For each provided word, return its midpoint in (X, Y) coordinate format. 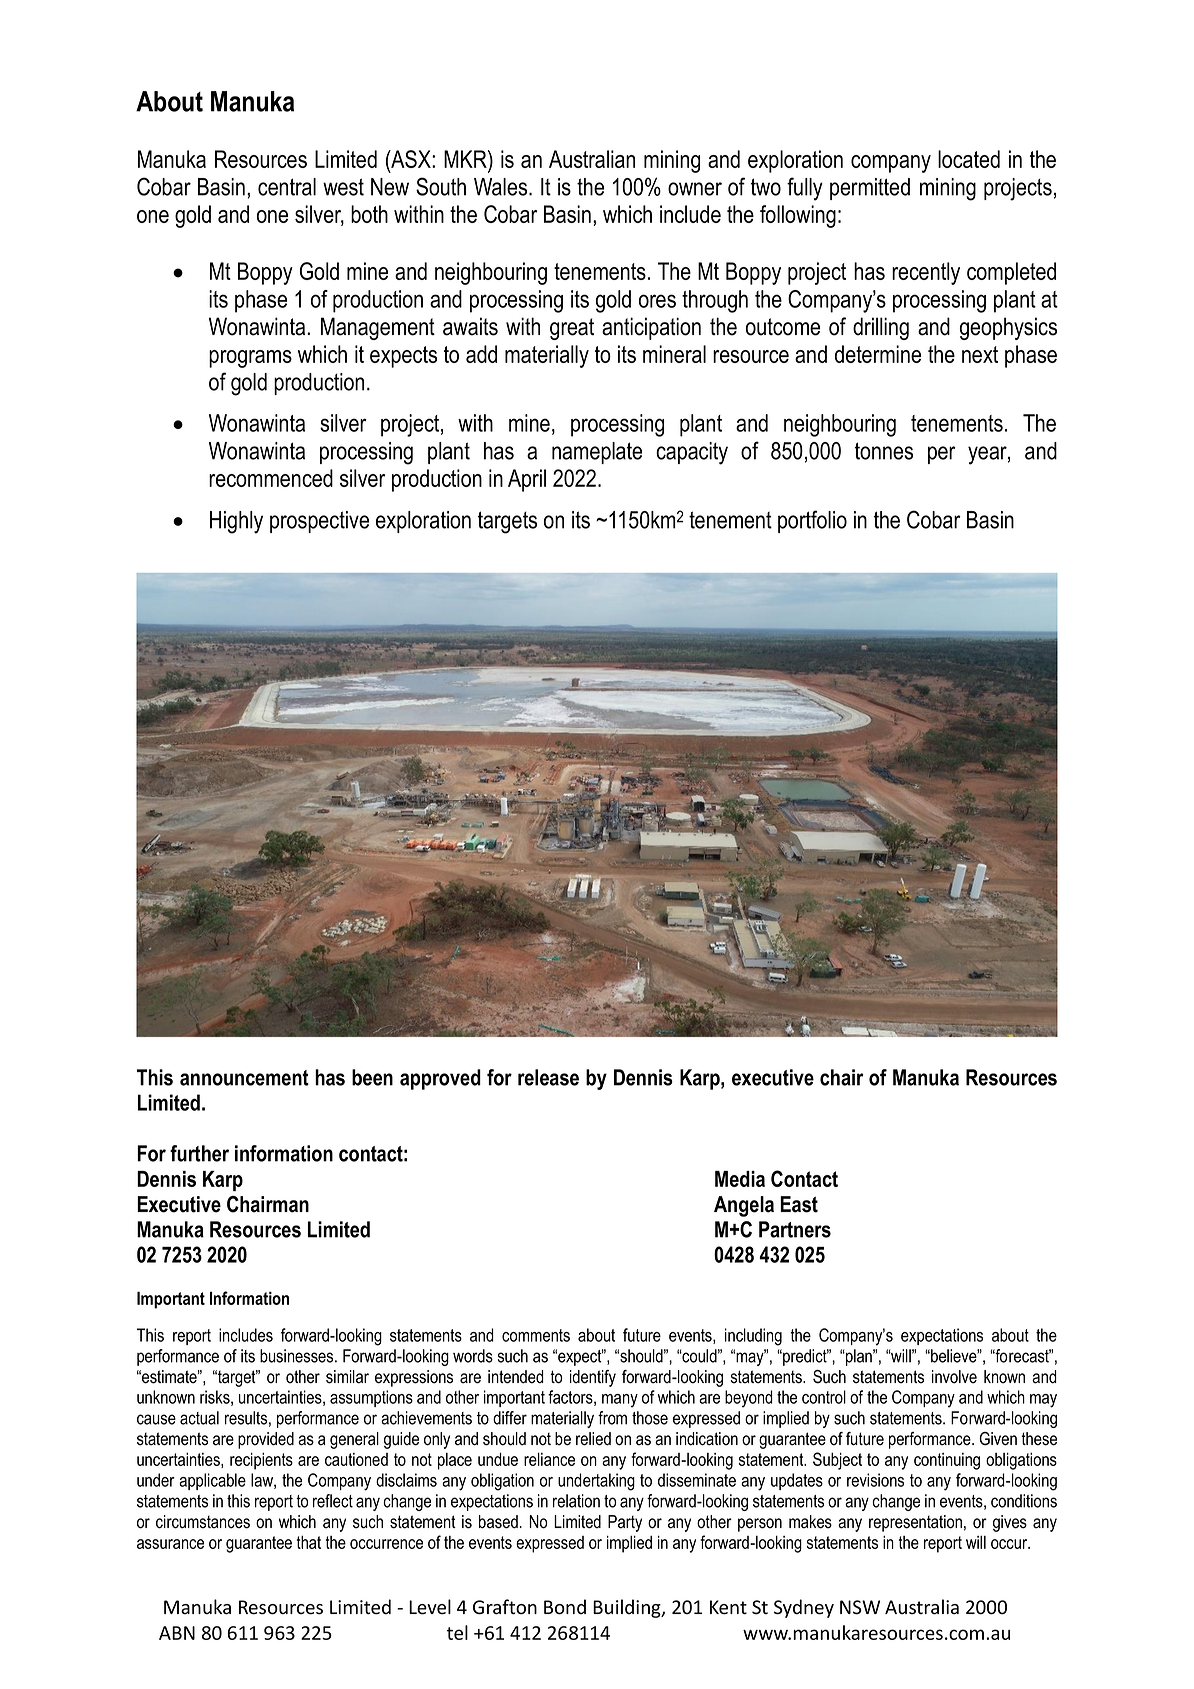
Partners (795, 1229)
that (309, 1542)
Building (628, 1608)
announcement (244, 1078)
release (548, 1077)
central (287, 187)
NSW (860, 1607)
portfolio (812, 521)
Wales (502, 187)
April (527, 480)
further (199, 1153)
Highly (236, 522)
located (969, 159)
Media (740, 1179)
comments (536, 1335)
